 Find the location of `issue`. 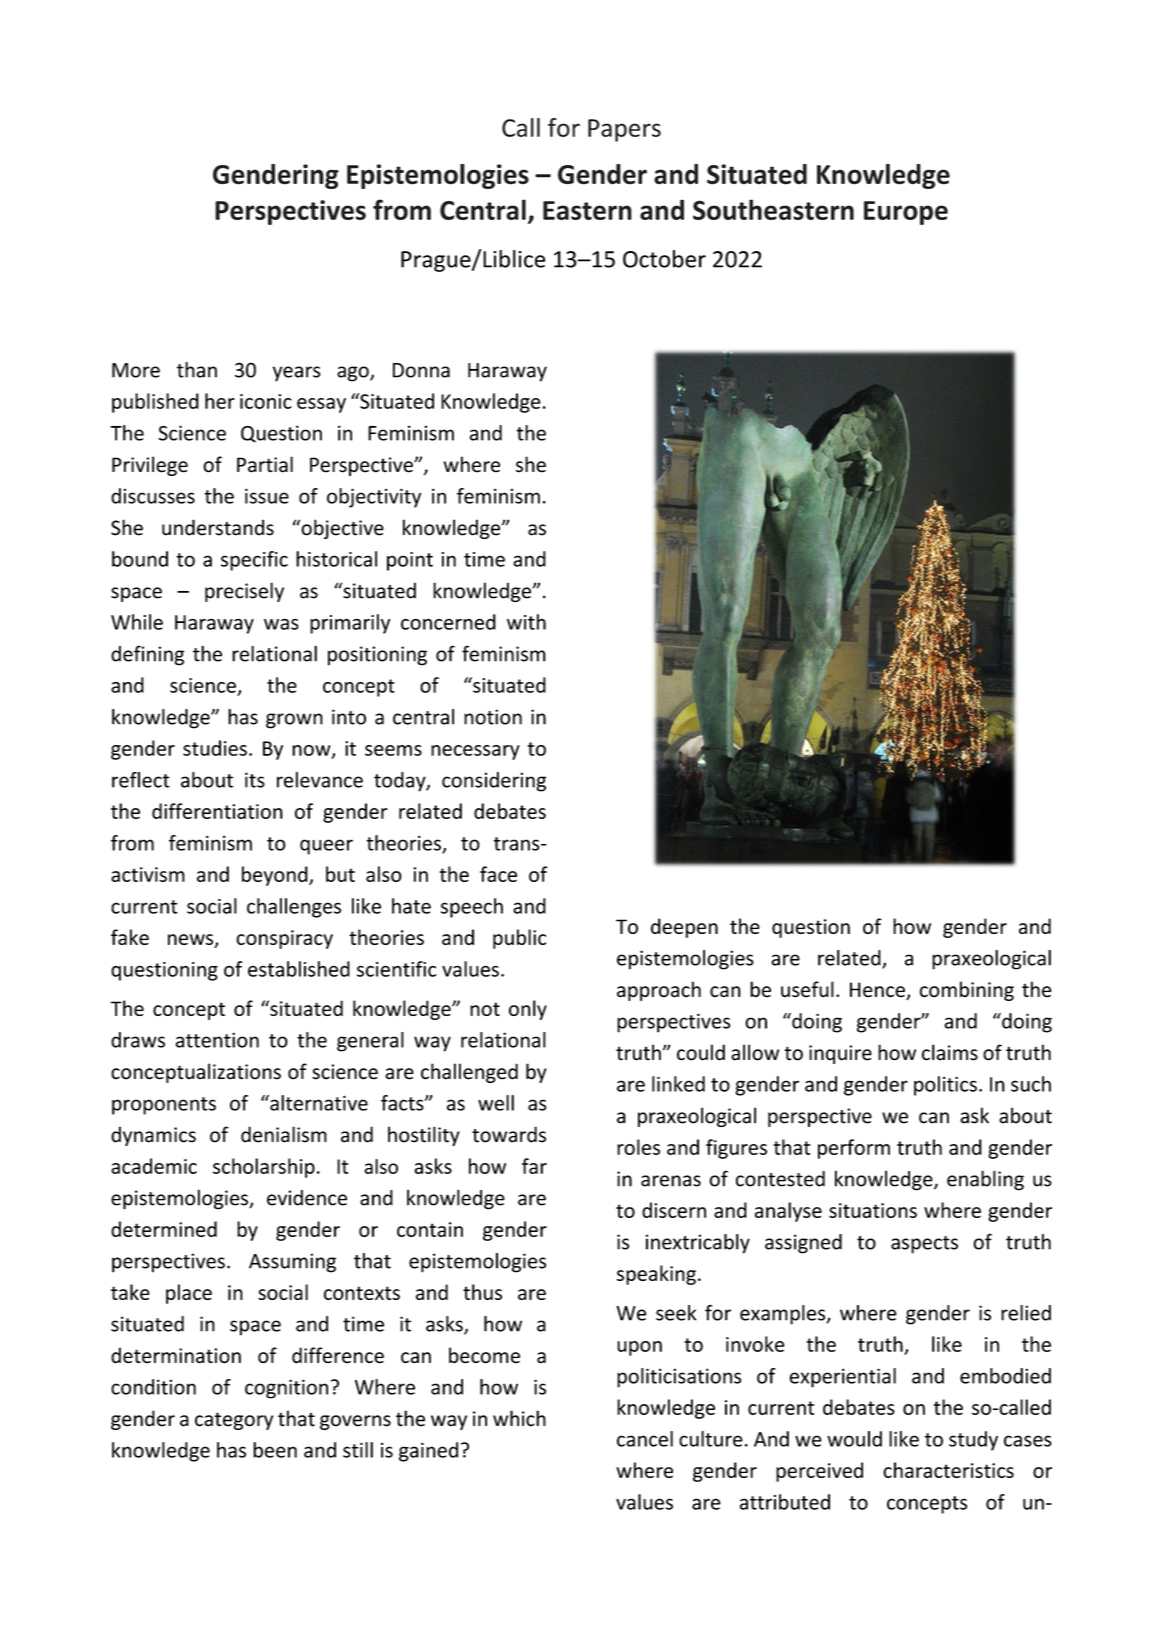

issue is located at coordinates (267, 496).
